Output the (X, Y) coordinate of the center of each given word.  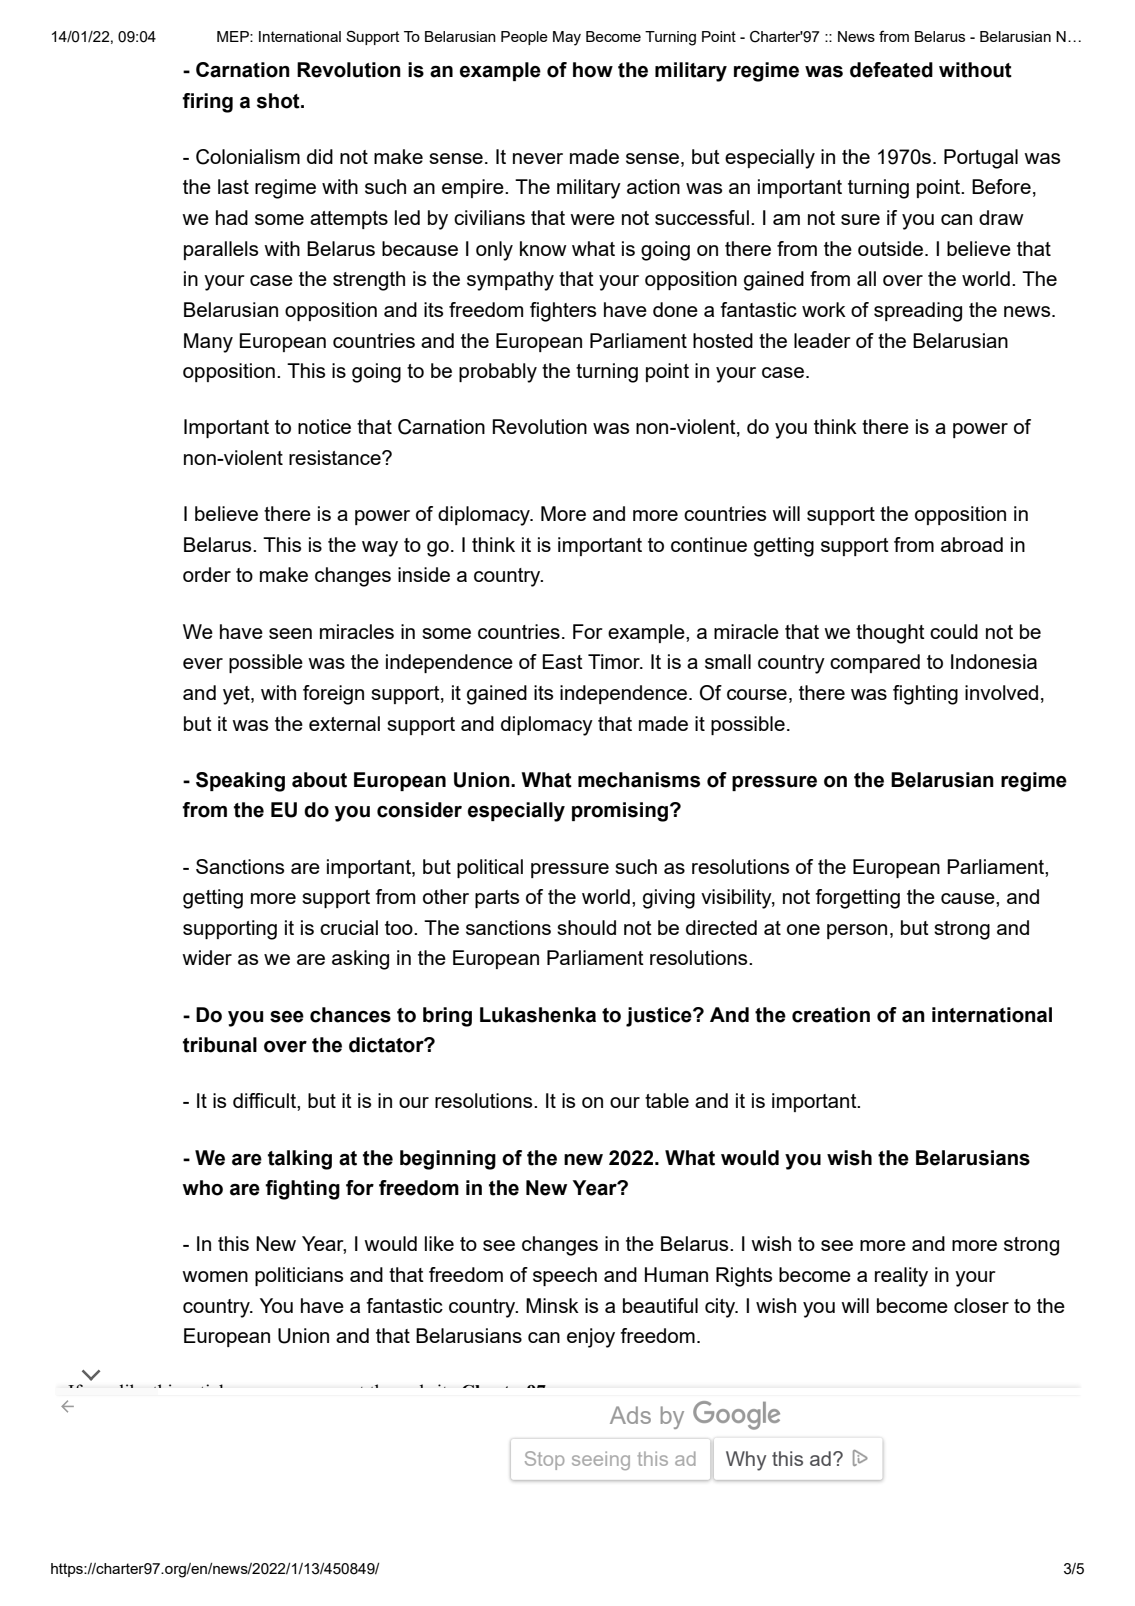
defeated (891, 70)
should (586, 927)
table (667, 1100)
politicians (299, 1276)
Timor (615, 661)
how (593, 70)
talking (300, 1160)
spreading (918, 312)
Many (208, 343)
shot (279, 101)
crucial (349, 927)
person (857, 931)
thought (890, 634)
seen (290, 633)
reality (901, 1277)
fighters (563, 312)
